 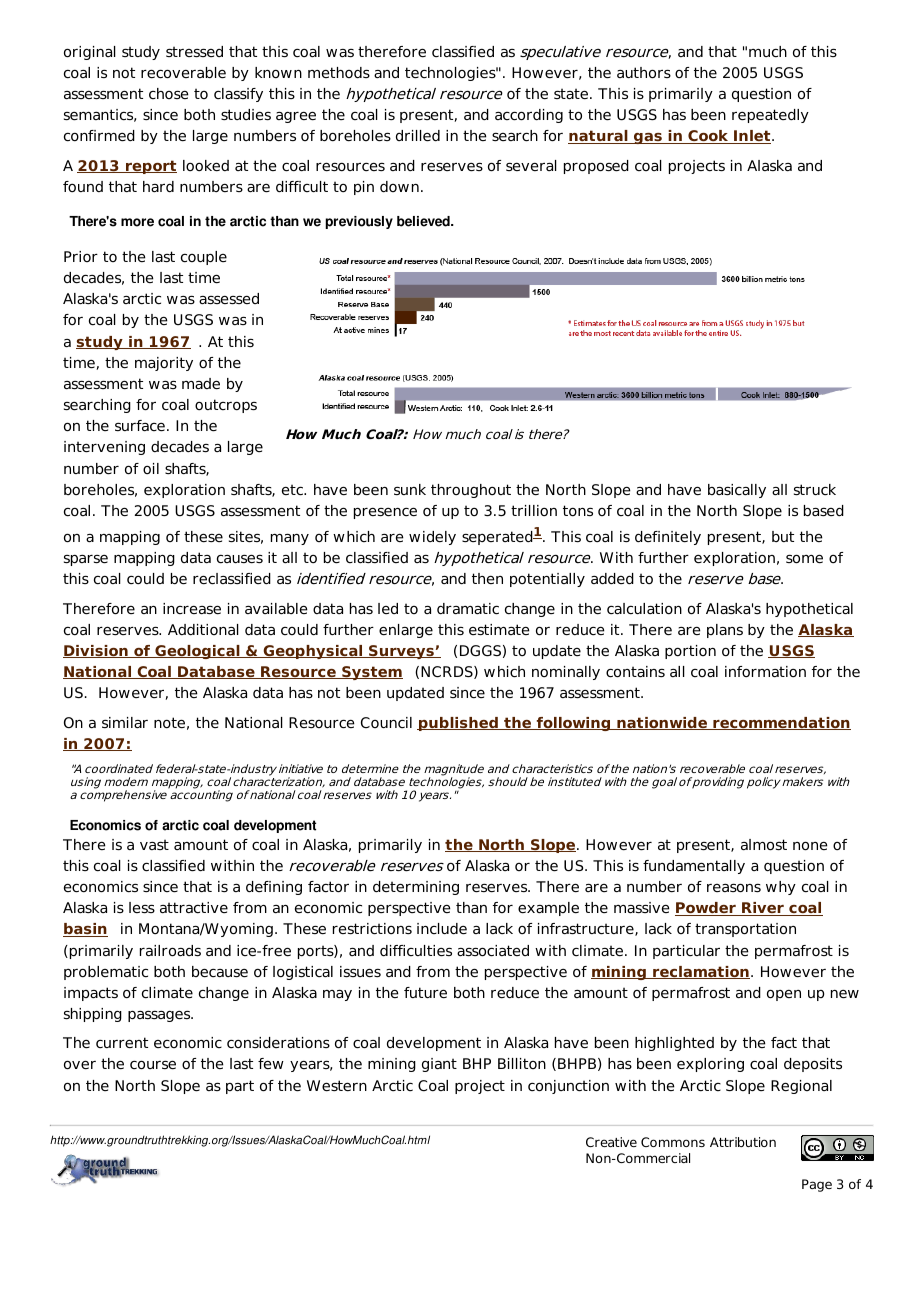 I want to click on course, so click(x=153, y=1065).
